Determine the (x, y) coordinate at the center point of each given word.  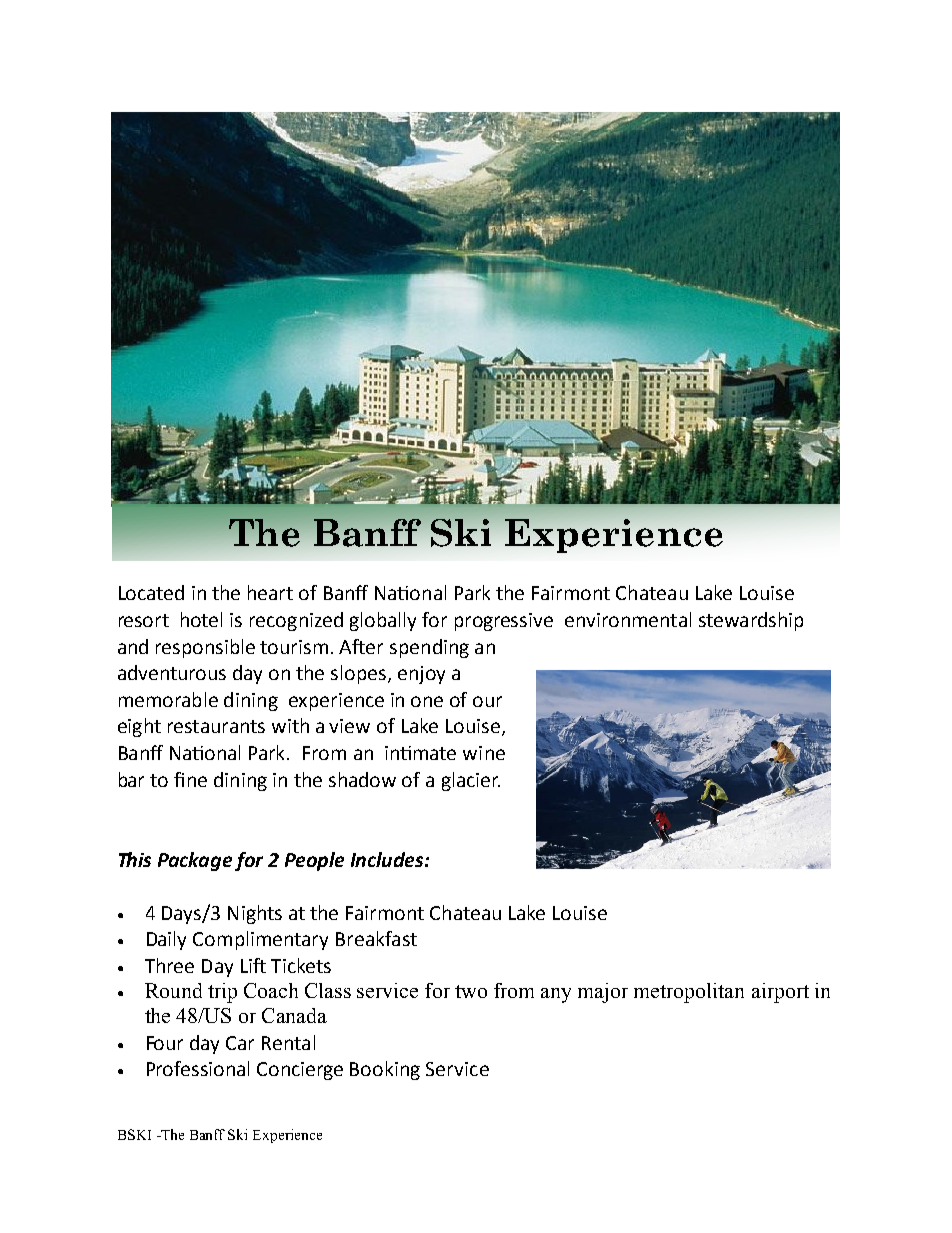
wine (484, 753)
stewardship (751, 621)
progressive (504, 622)
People (314, 861)
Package (195, 861)
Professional (198, 1068)
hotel (201, 619)
